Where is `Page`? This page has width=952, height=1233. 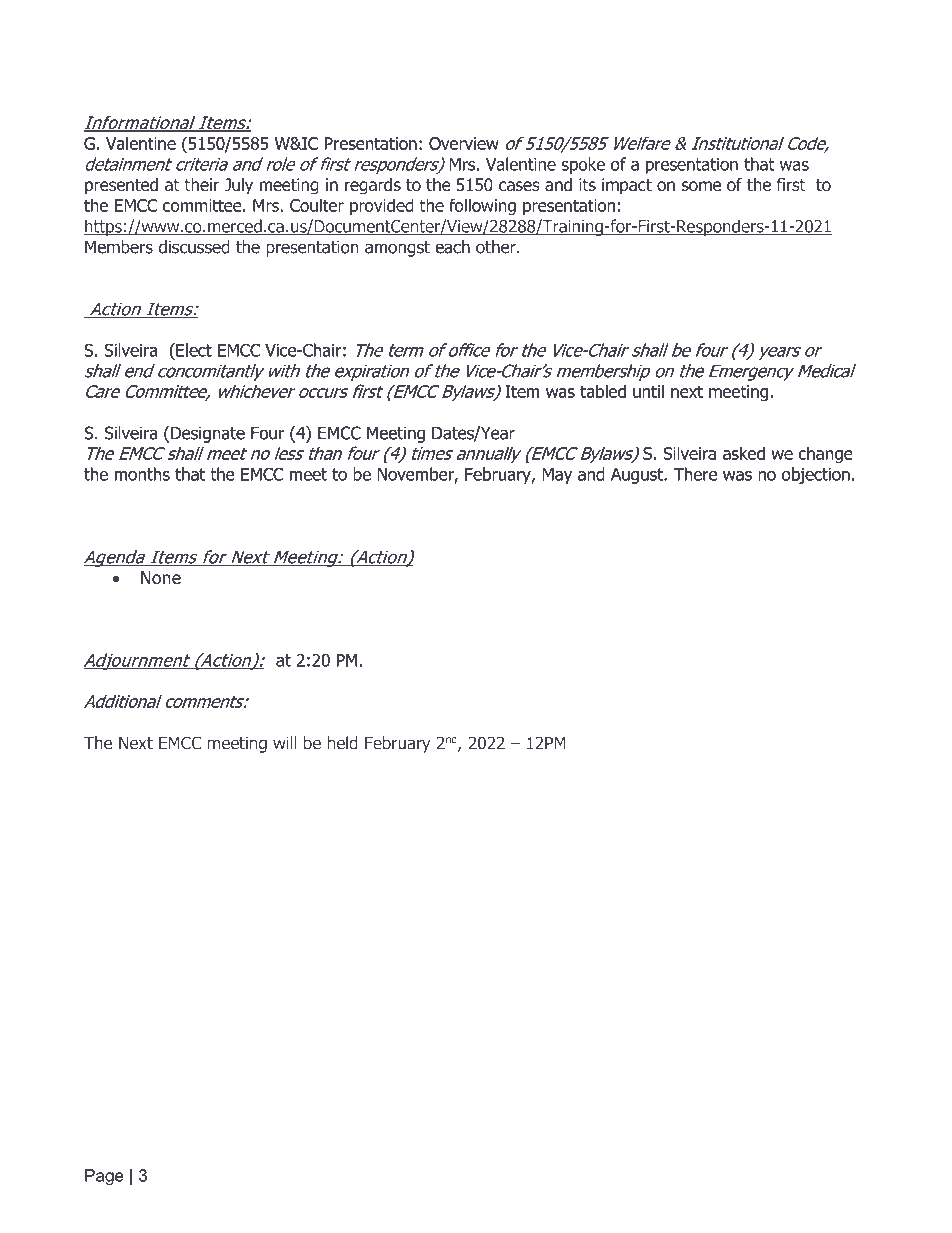 Page is located at coordinates (104, 1177).
